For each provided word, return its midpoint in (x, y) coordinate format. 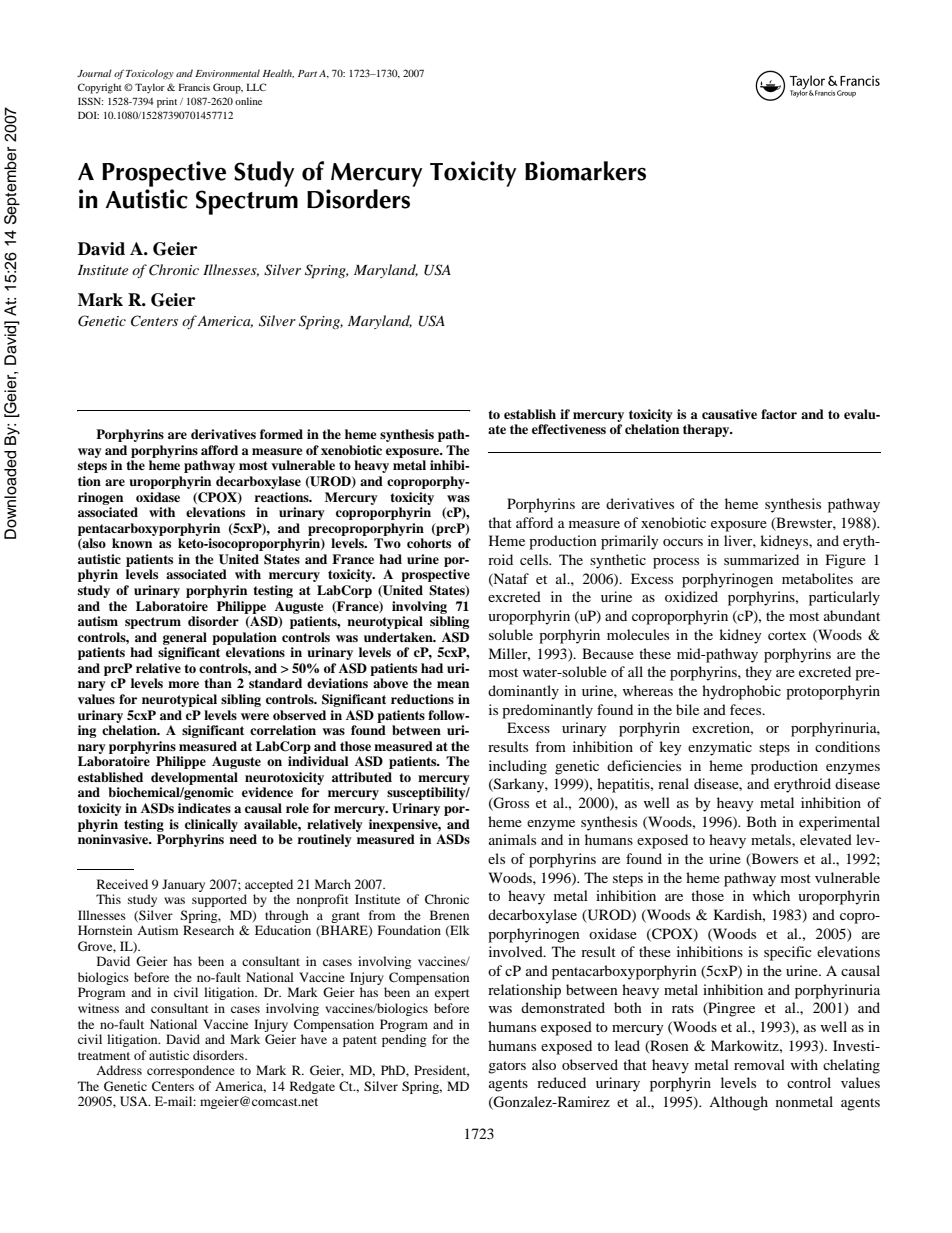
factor (779, 414)
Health (278, 73)
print (167, 103)
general (185, 638)
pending (404, 1040)
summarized (761, 559)
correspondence (191, 1071)
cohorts (429, 543)
